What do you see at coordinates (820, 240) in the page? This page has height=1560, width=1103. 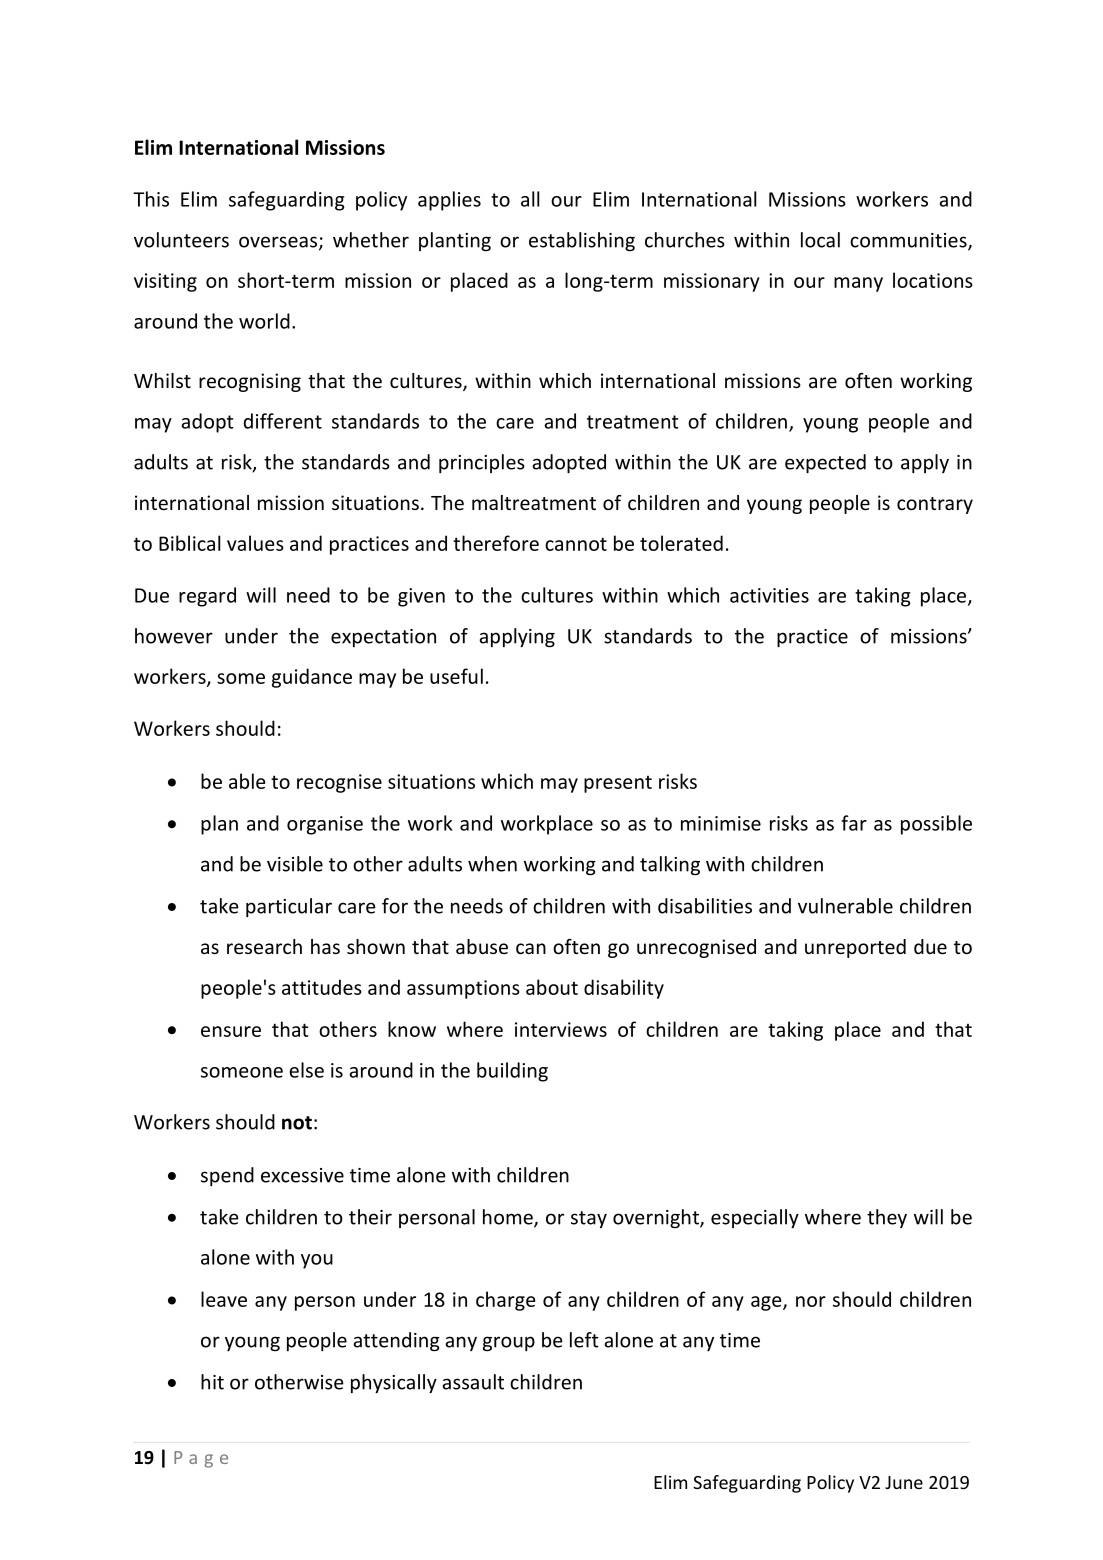 I see `local` at bounding box center [820, 240].
